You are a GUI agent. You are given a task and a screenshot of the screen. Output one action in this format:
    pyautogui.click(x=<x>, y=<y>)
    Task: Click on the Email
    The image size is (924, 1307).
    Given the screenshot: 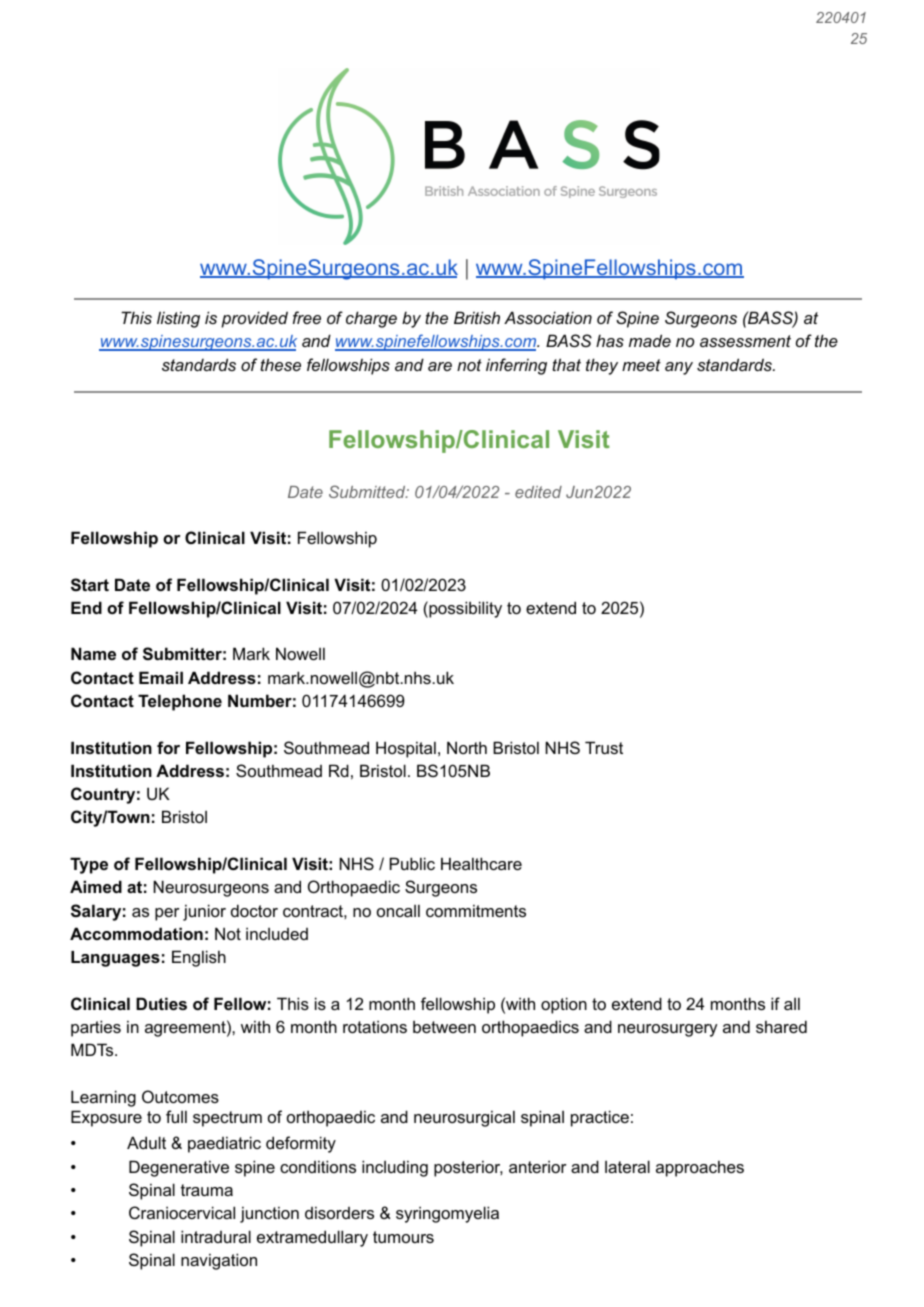 What is the action you would take?
    pyautogui.click(x=161, y=677)
